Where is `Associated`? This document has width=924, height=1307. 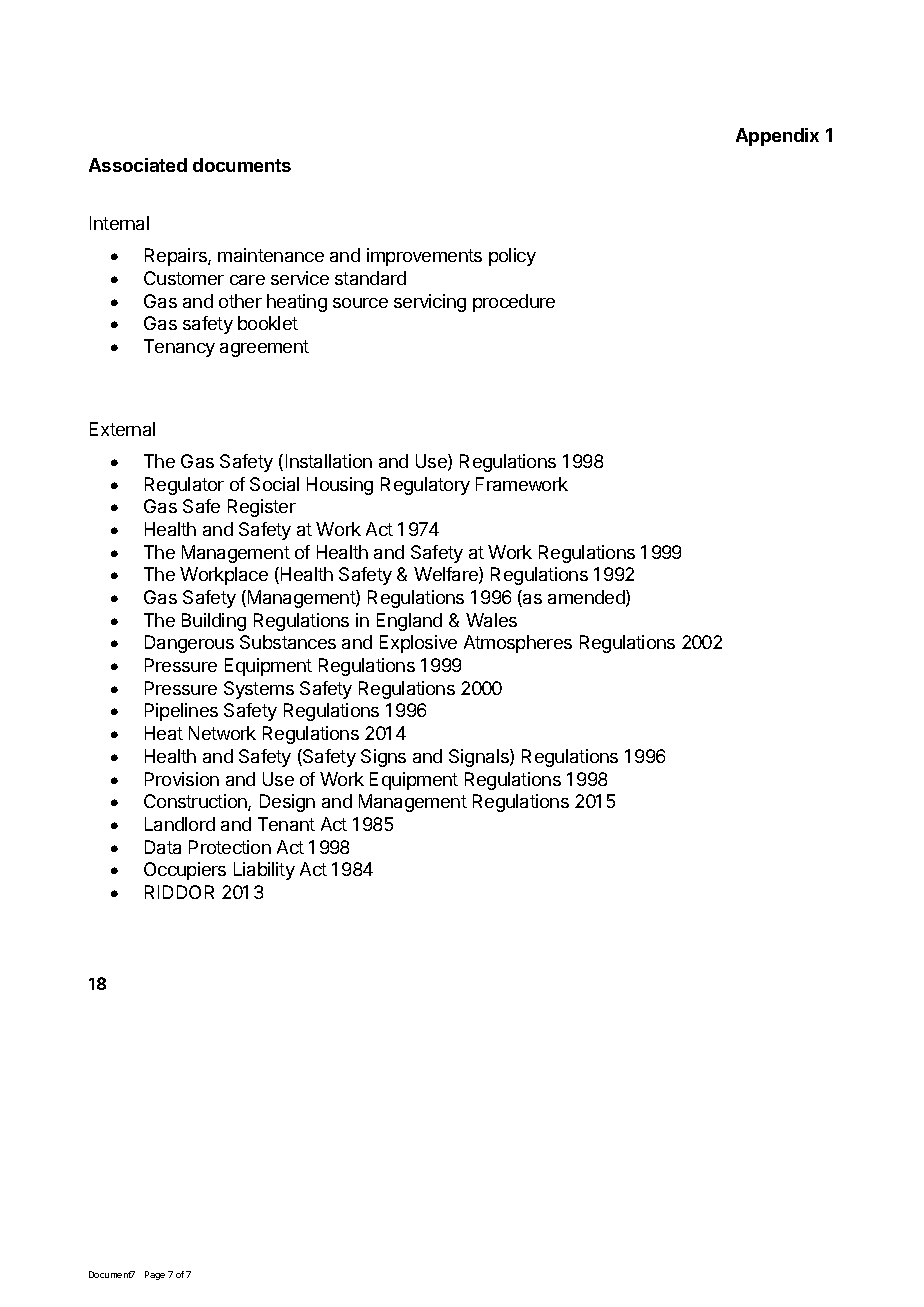 Associated is located at coordinates (138, 165).
